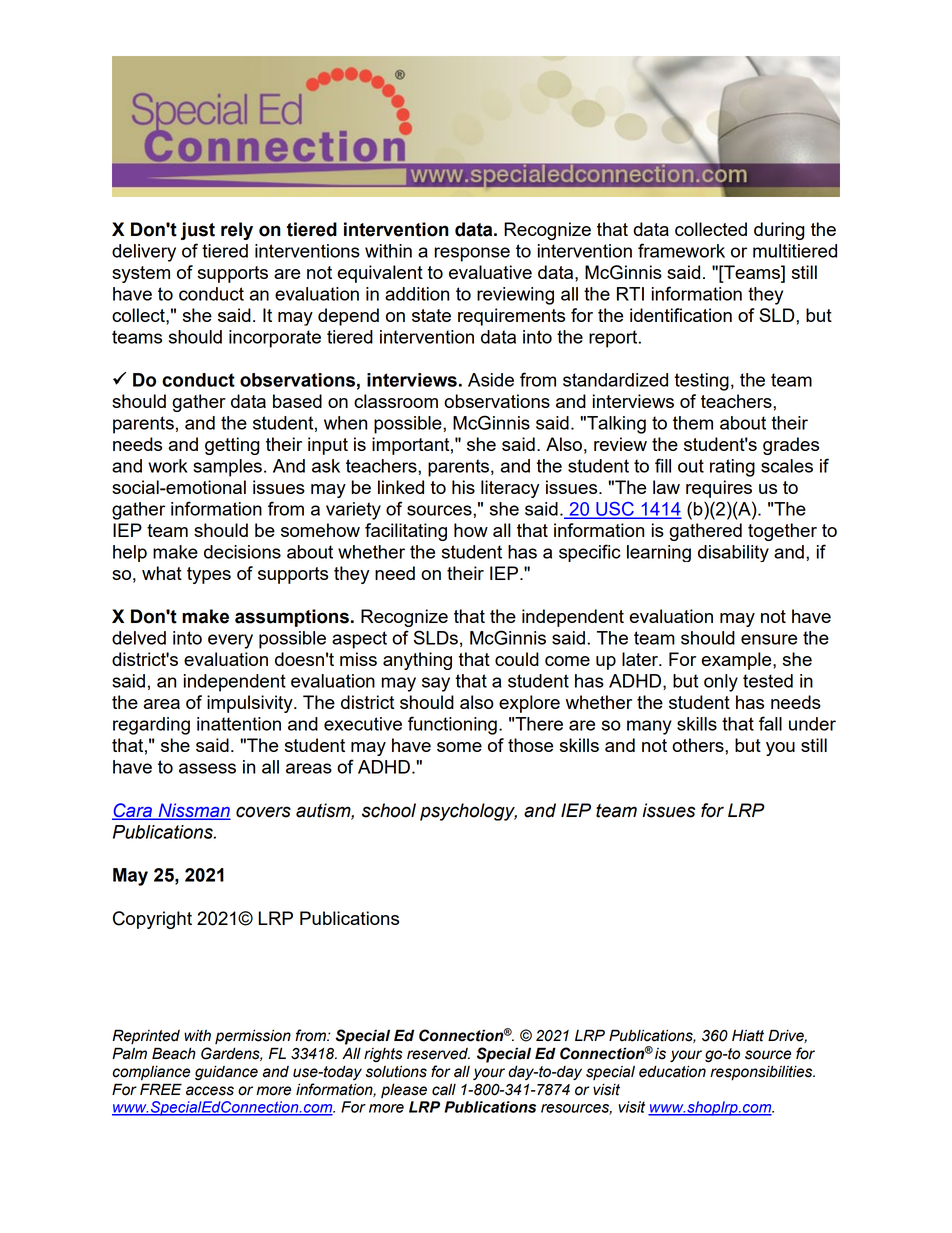  Describe the element at coordinates (463, 487) in the image. I see `his` at that location.
